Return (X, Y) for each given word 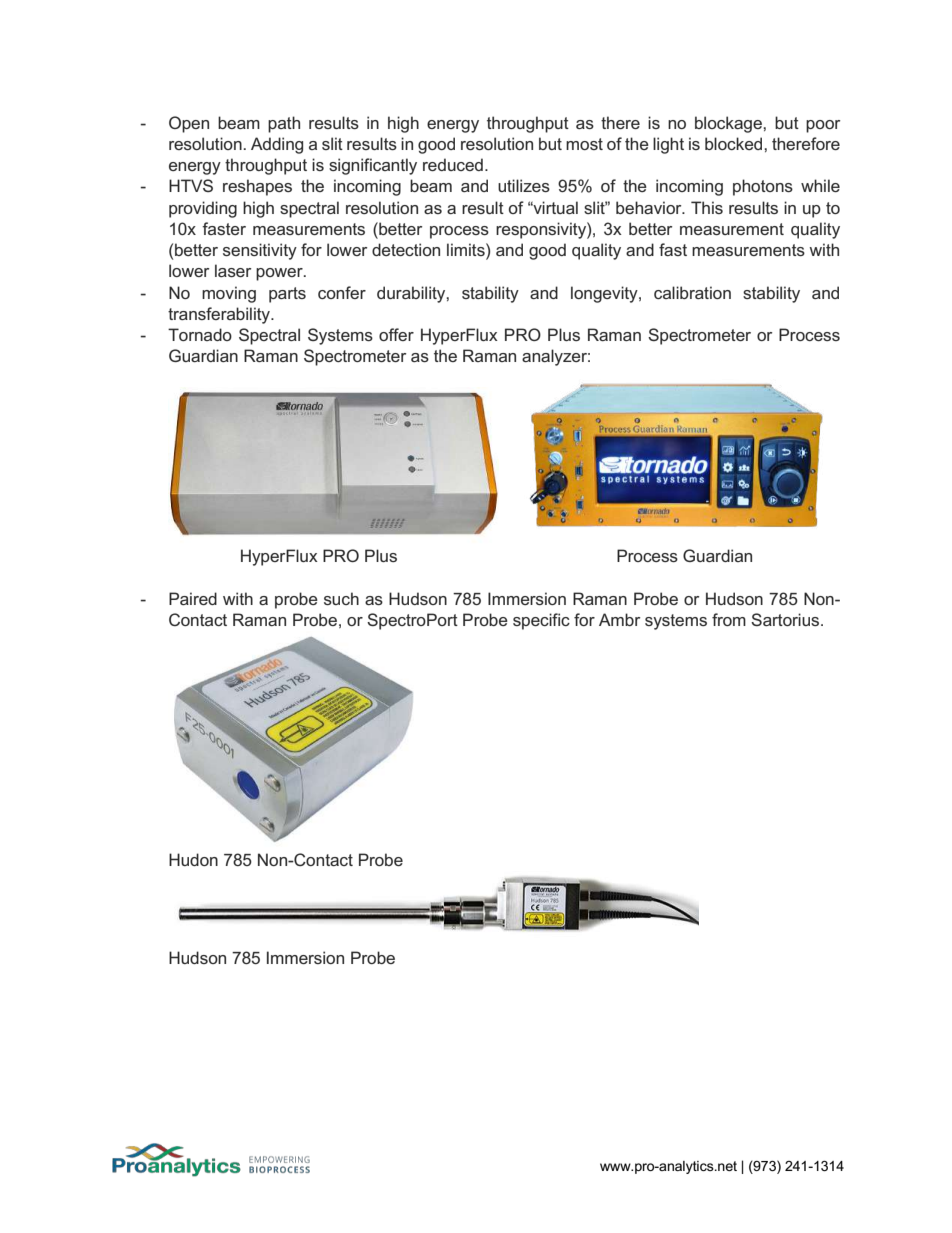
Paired (193, 598)
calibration (692, 292)
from (729, 619)
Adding (277, 145)
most (584, 144)
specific (541, 621)
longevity (605, 294)
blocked (735, 143)
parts (287, 295)
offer (396, 334)
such (341, 598)
